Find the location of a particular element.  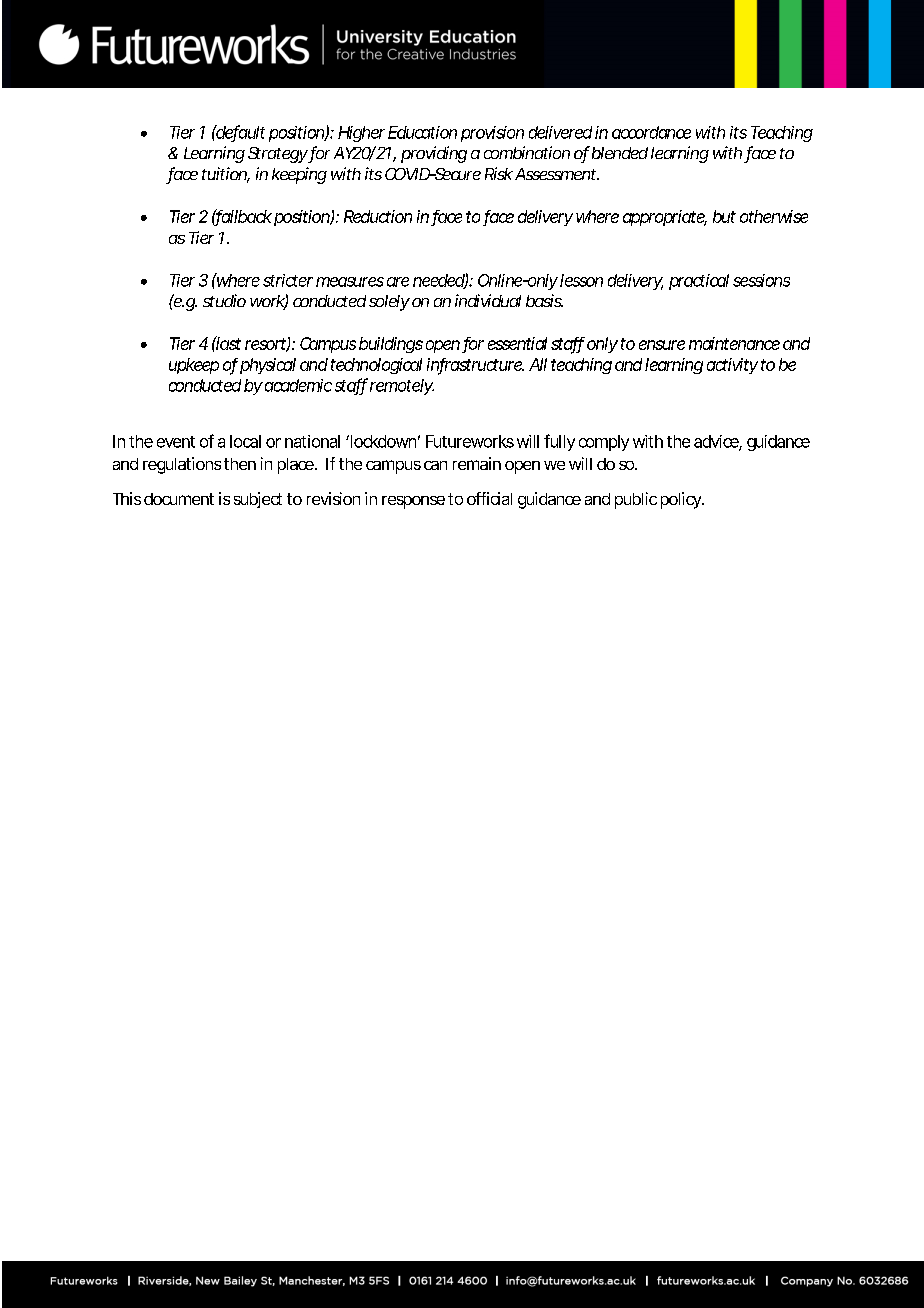

official is located at coordinates (489, 498).
